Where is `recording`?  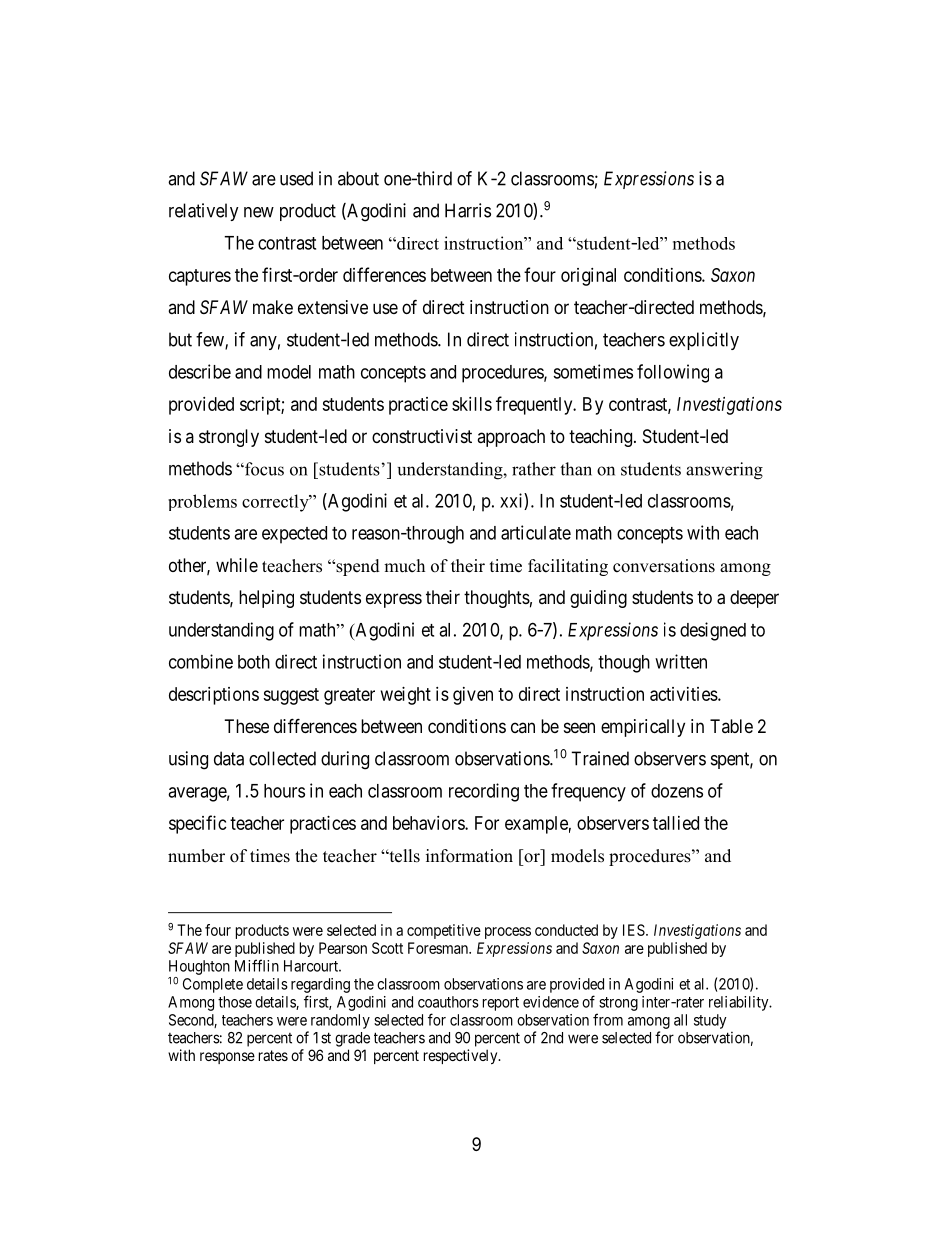
recording is located at coordinates (484, 792).
